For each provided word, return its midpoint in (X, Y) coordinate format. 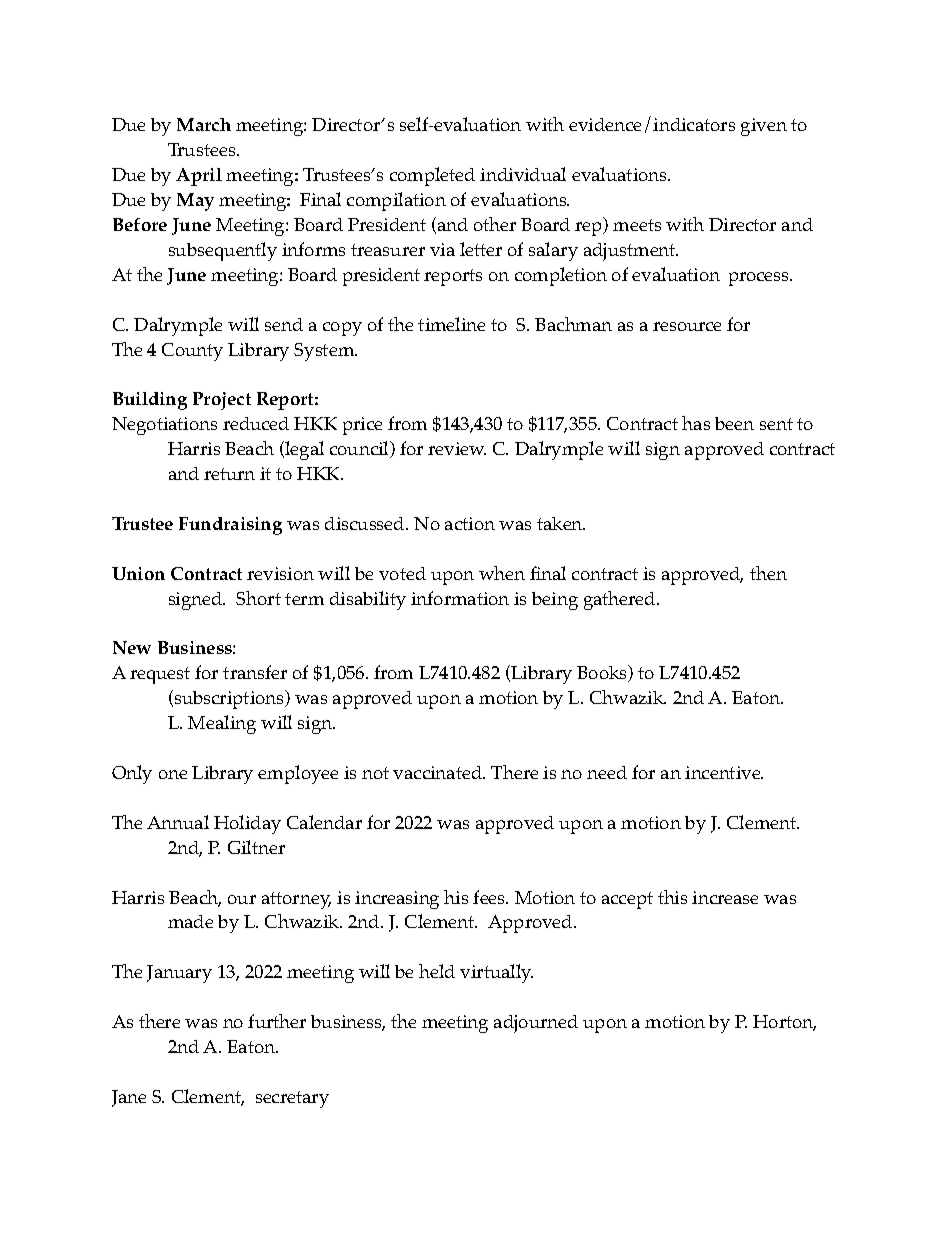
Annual (178, 822)
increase (725, 897)
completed (432, 176)
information (460, 598)
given (764, 127)
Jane (129, 1098)
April (199, 177)
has (696, 423)
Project (222, 401)
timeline (451, 324)
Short (258, 598)
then (768, 573)
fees (490, 897)
